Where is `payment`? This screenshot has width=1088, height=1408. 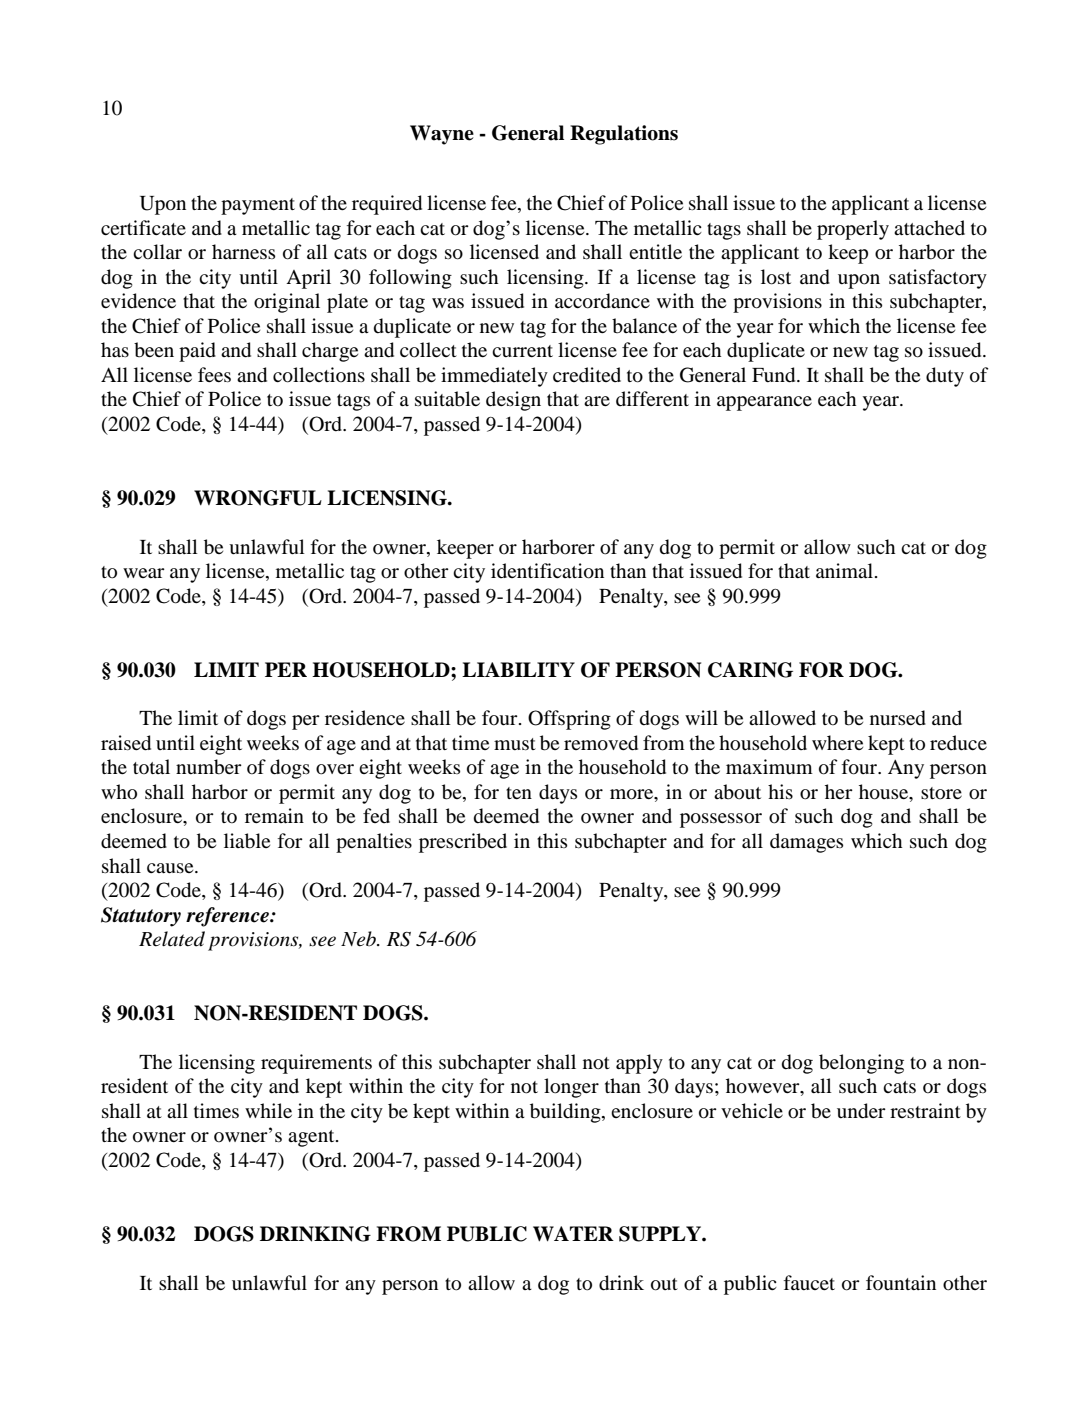 payment is located at coordinates (258, 206).
